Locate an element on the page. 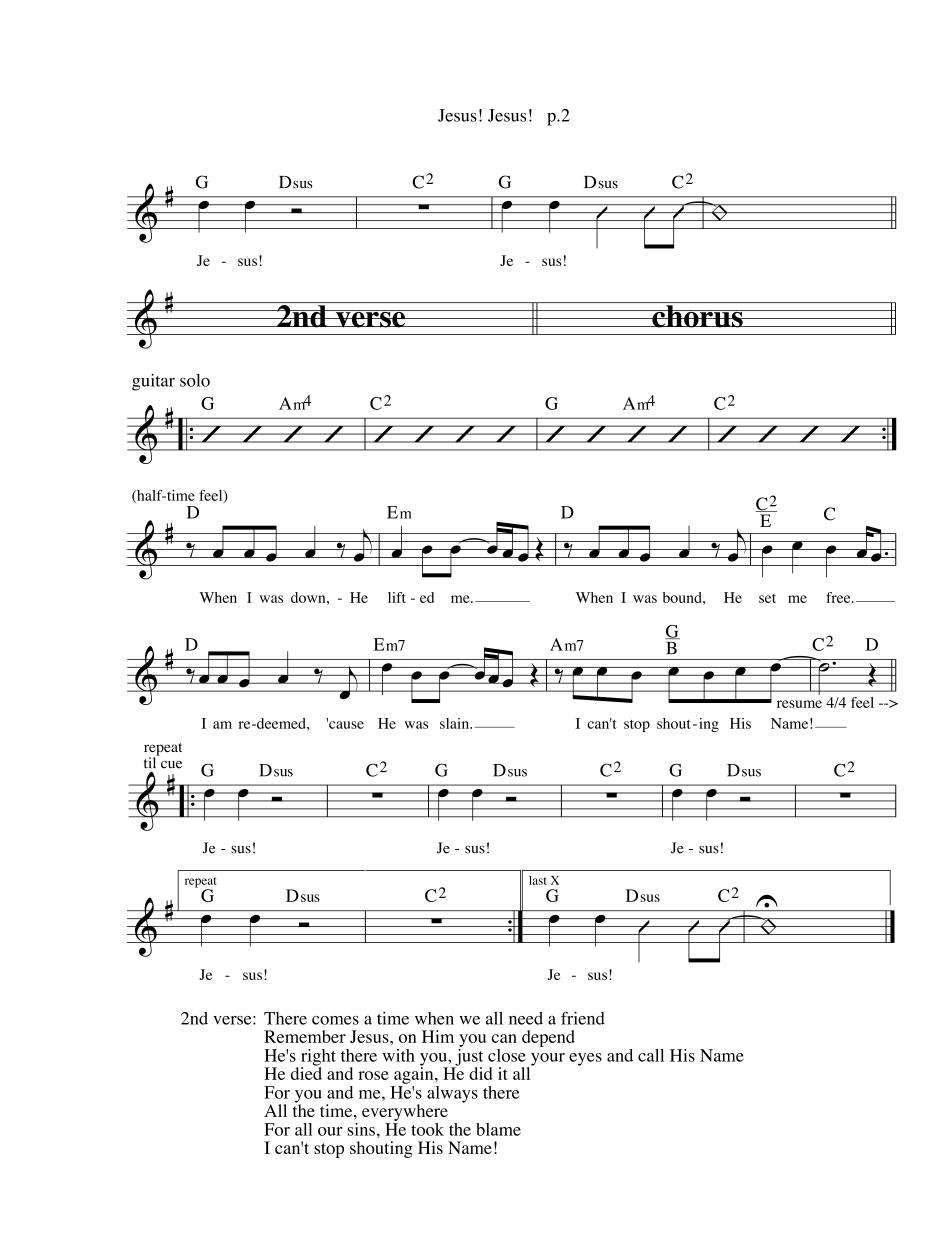 Image resolution: width=952 pixels, height=1233 pixels. lift is located at coordinates (397, 597).
